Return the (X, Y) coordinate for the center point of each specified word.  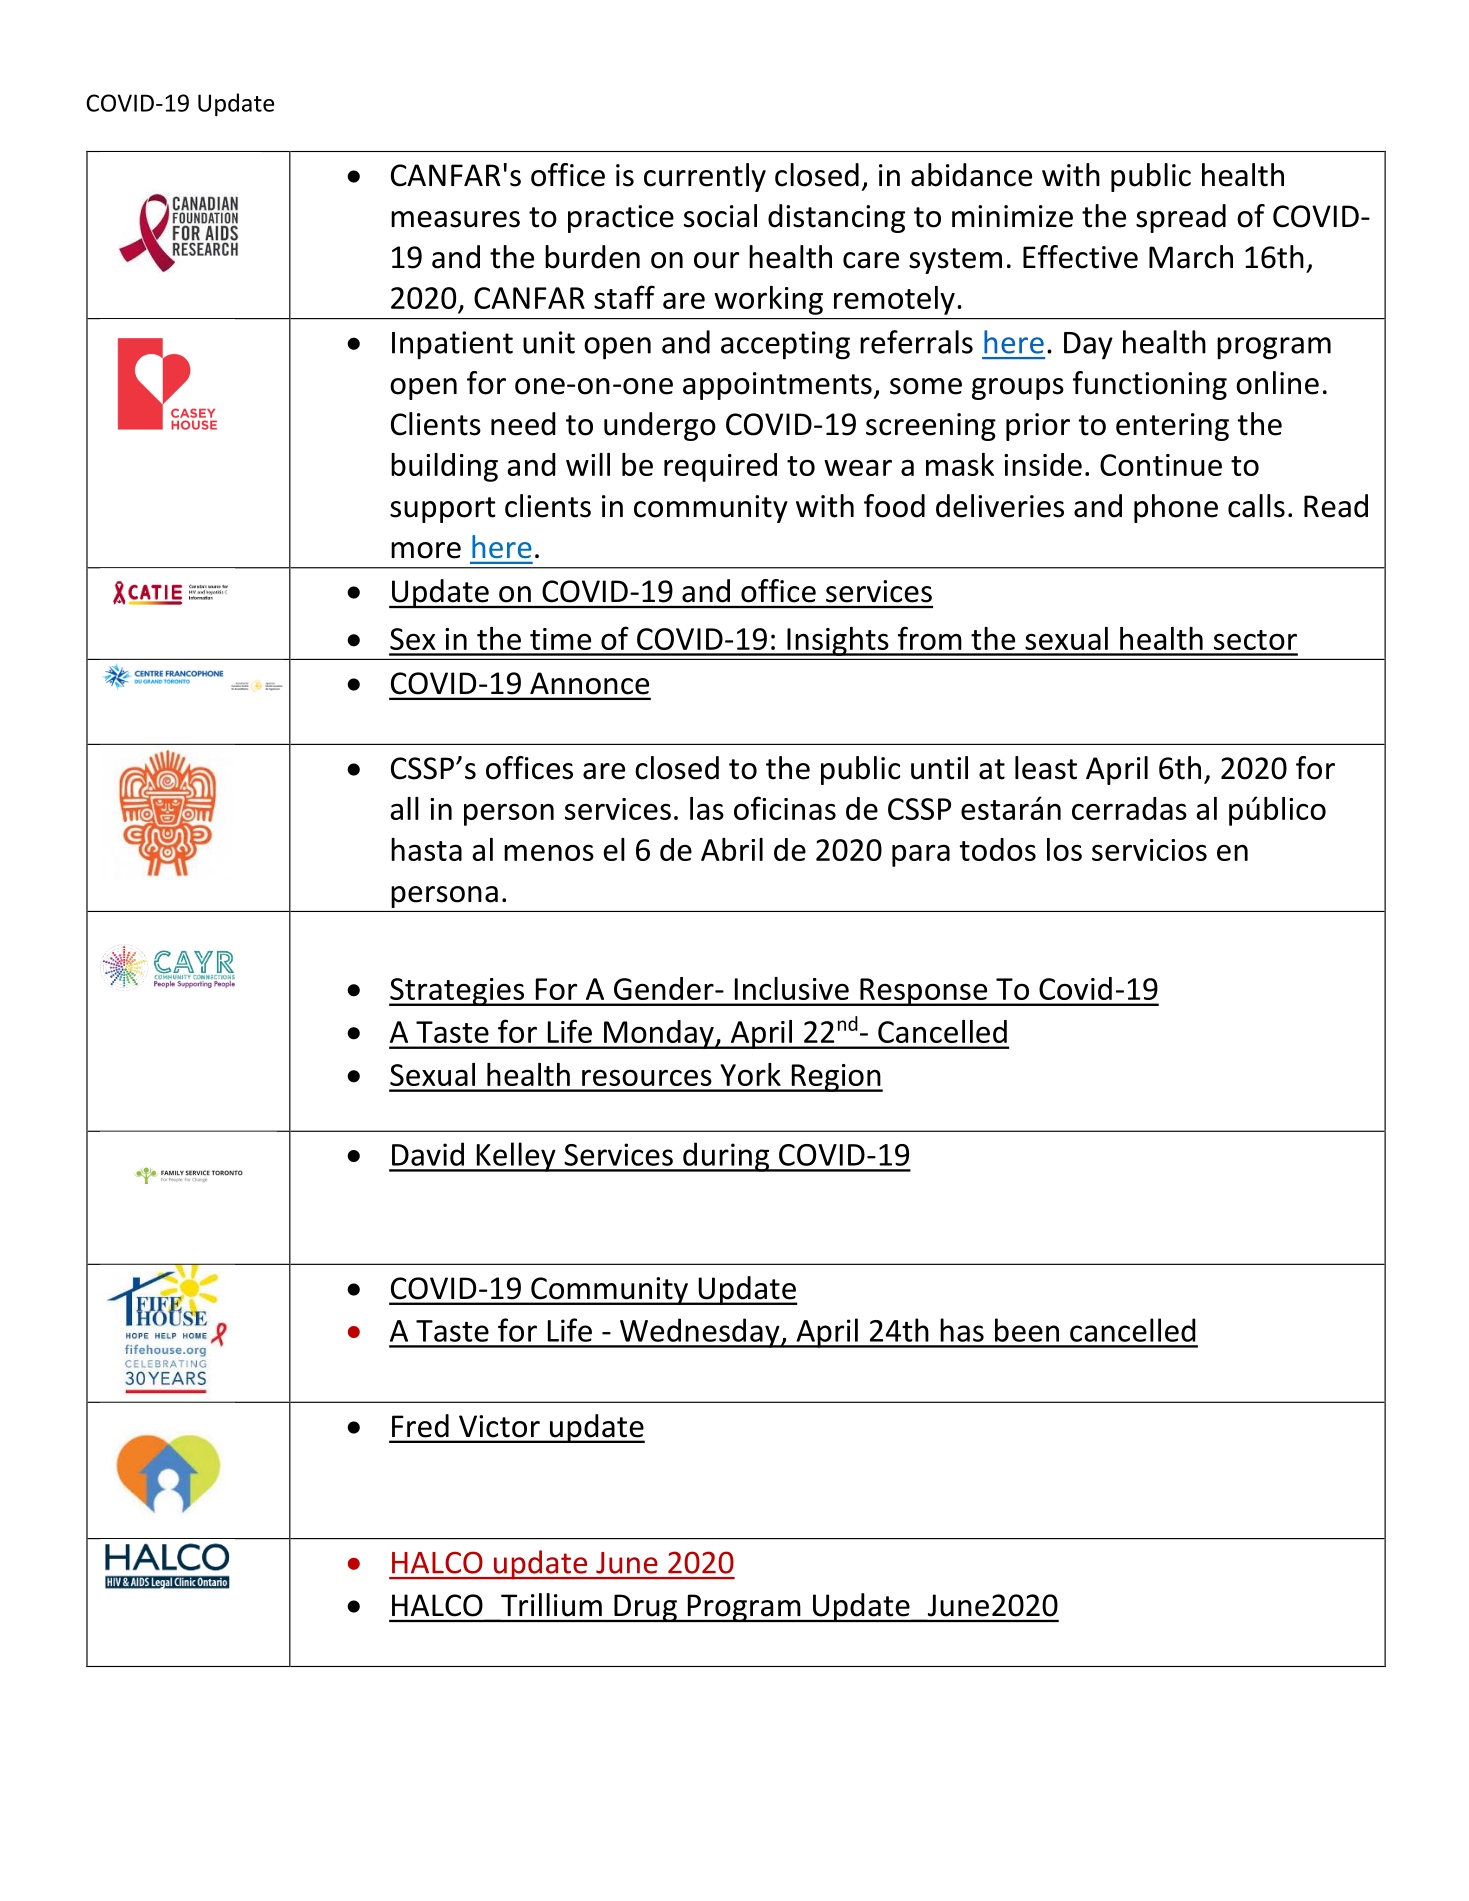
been (1027, 1330)
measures (455, 219)
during (726, 1157)
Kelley (516, 1157)
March (1191, 257)
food (894, 506)
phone (1176, 508)
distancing (836, 218)
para (921, 855)
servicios (1149, 850)
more (426, 550)
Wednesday (700, 1333)
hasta (426, 849)
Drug (645, 1608)
